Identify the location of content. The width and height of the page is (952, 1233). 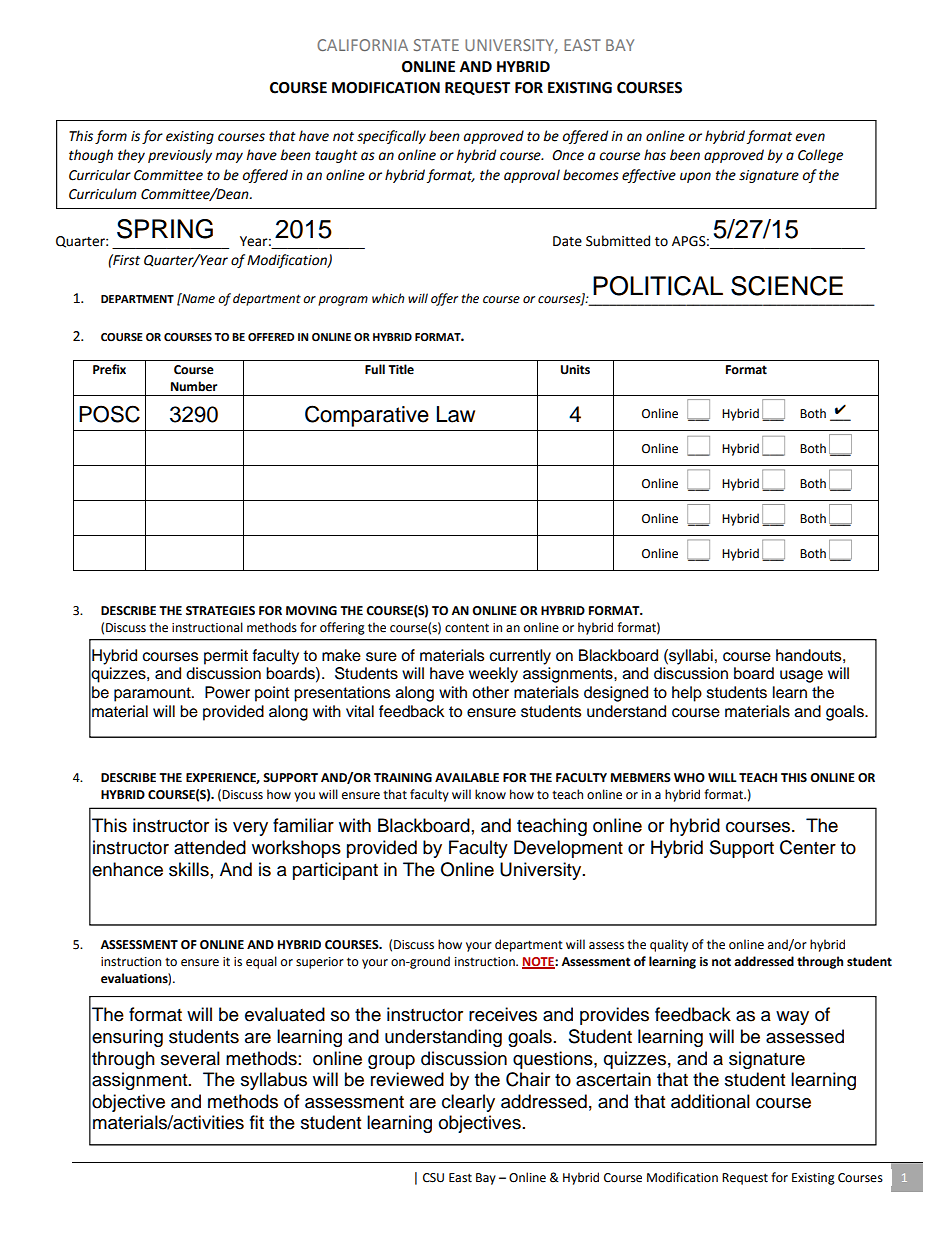
(467, 628).
